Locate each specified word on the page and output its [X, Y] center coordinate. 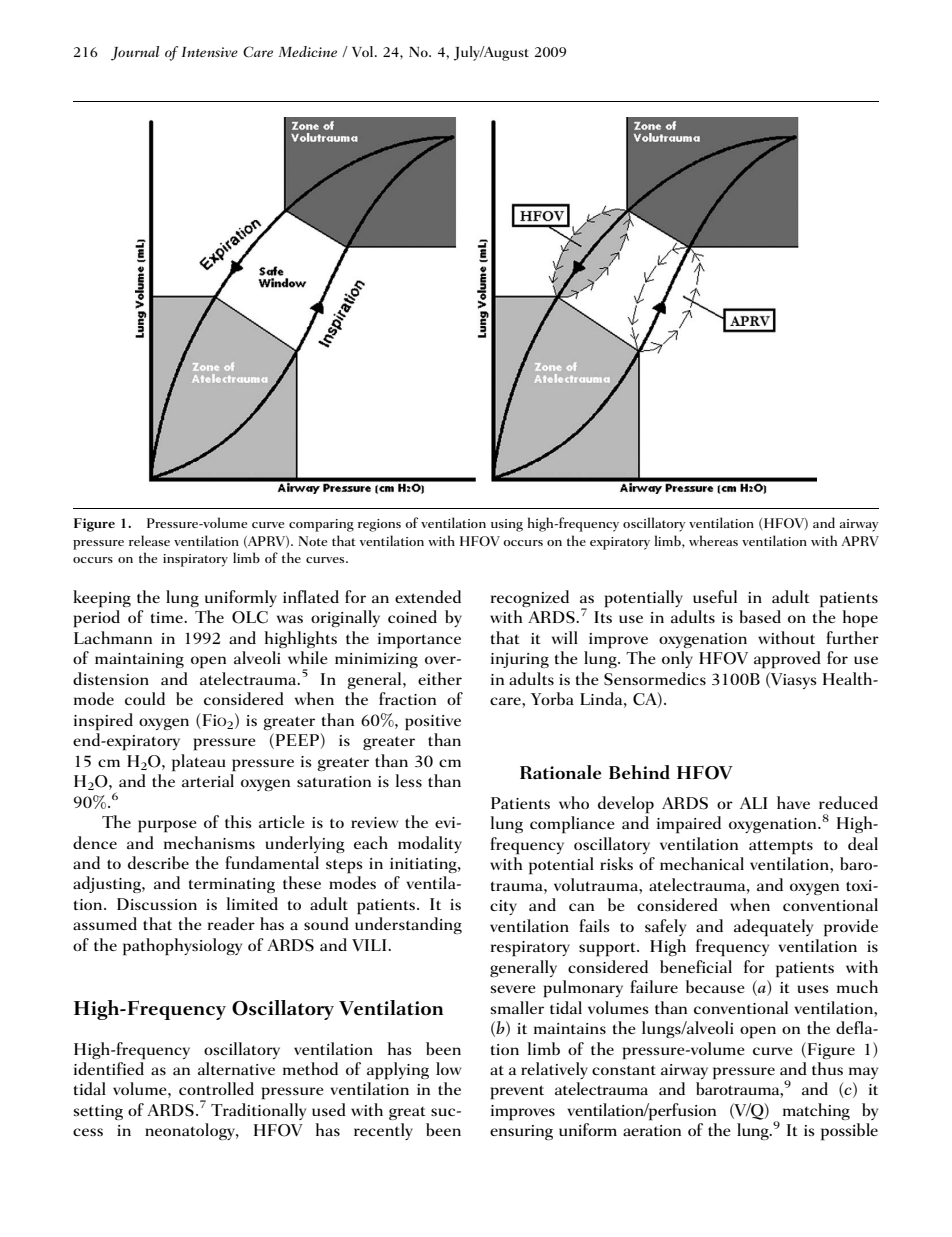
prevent [517, 1092]
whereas [713, 540]
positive [433, 723]
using [507, 525]
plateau [199, 763]
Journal [135, 53]
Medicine [308, 51]
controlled [216, 1088]
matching [816, 1111]
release [149, 540]
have [793, 802]
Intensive [210, 52]
